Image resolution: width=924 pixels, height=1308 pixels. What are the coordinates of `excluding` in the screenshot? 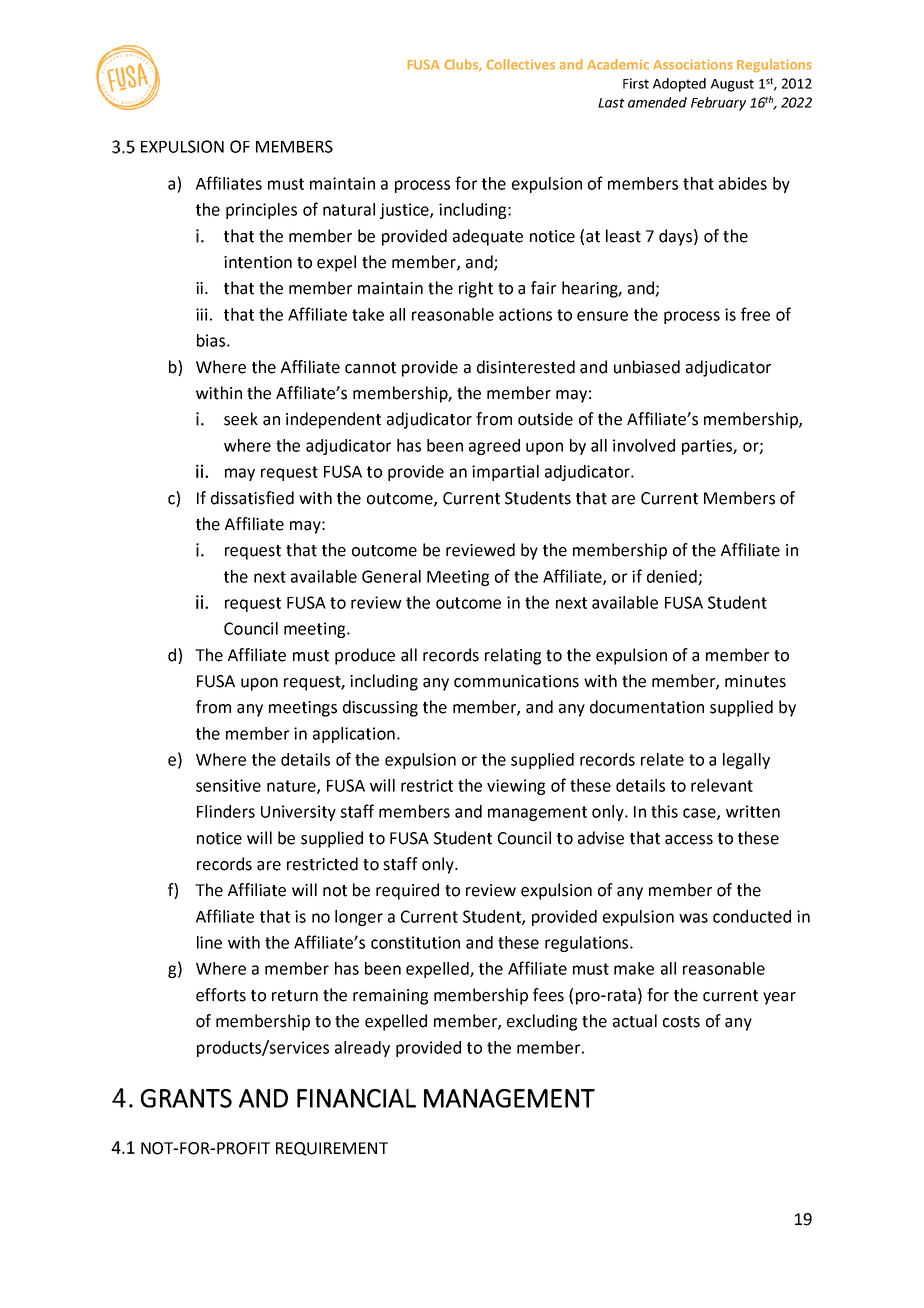 It's located at (542, 1022).
